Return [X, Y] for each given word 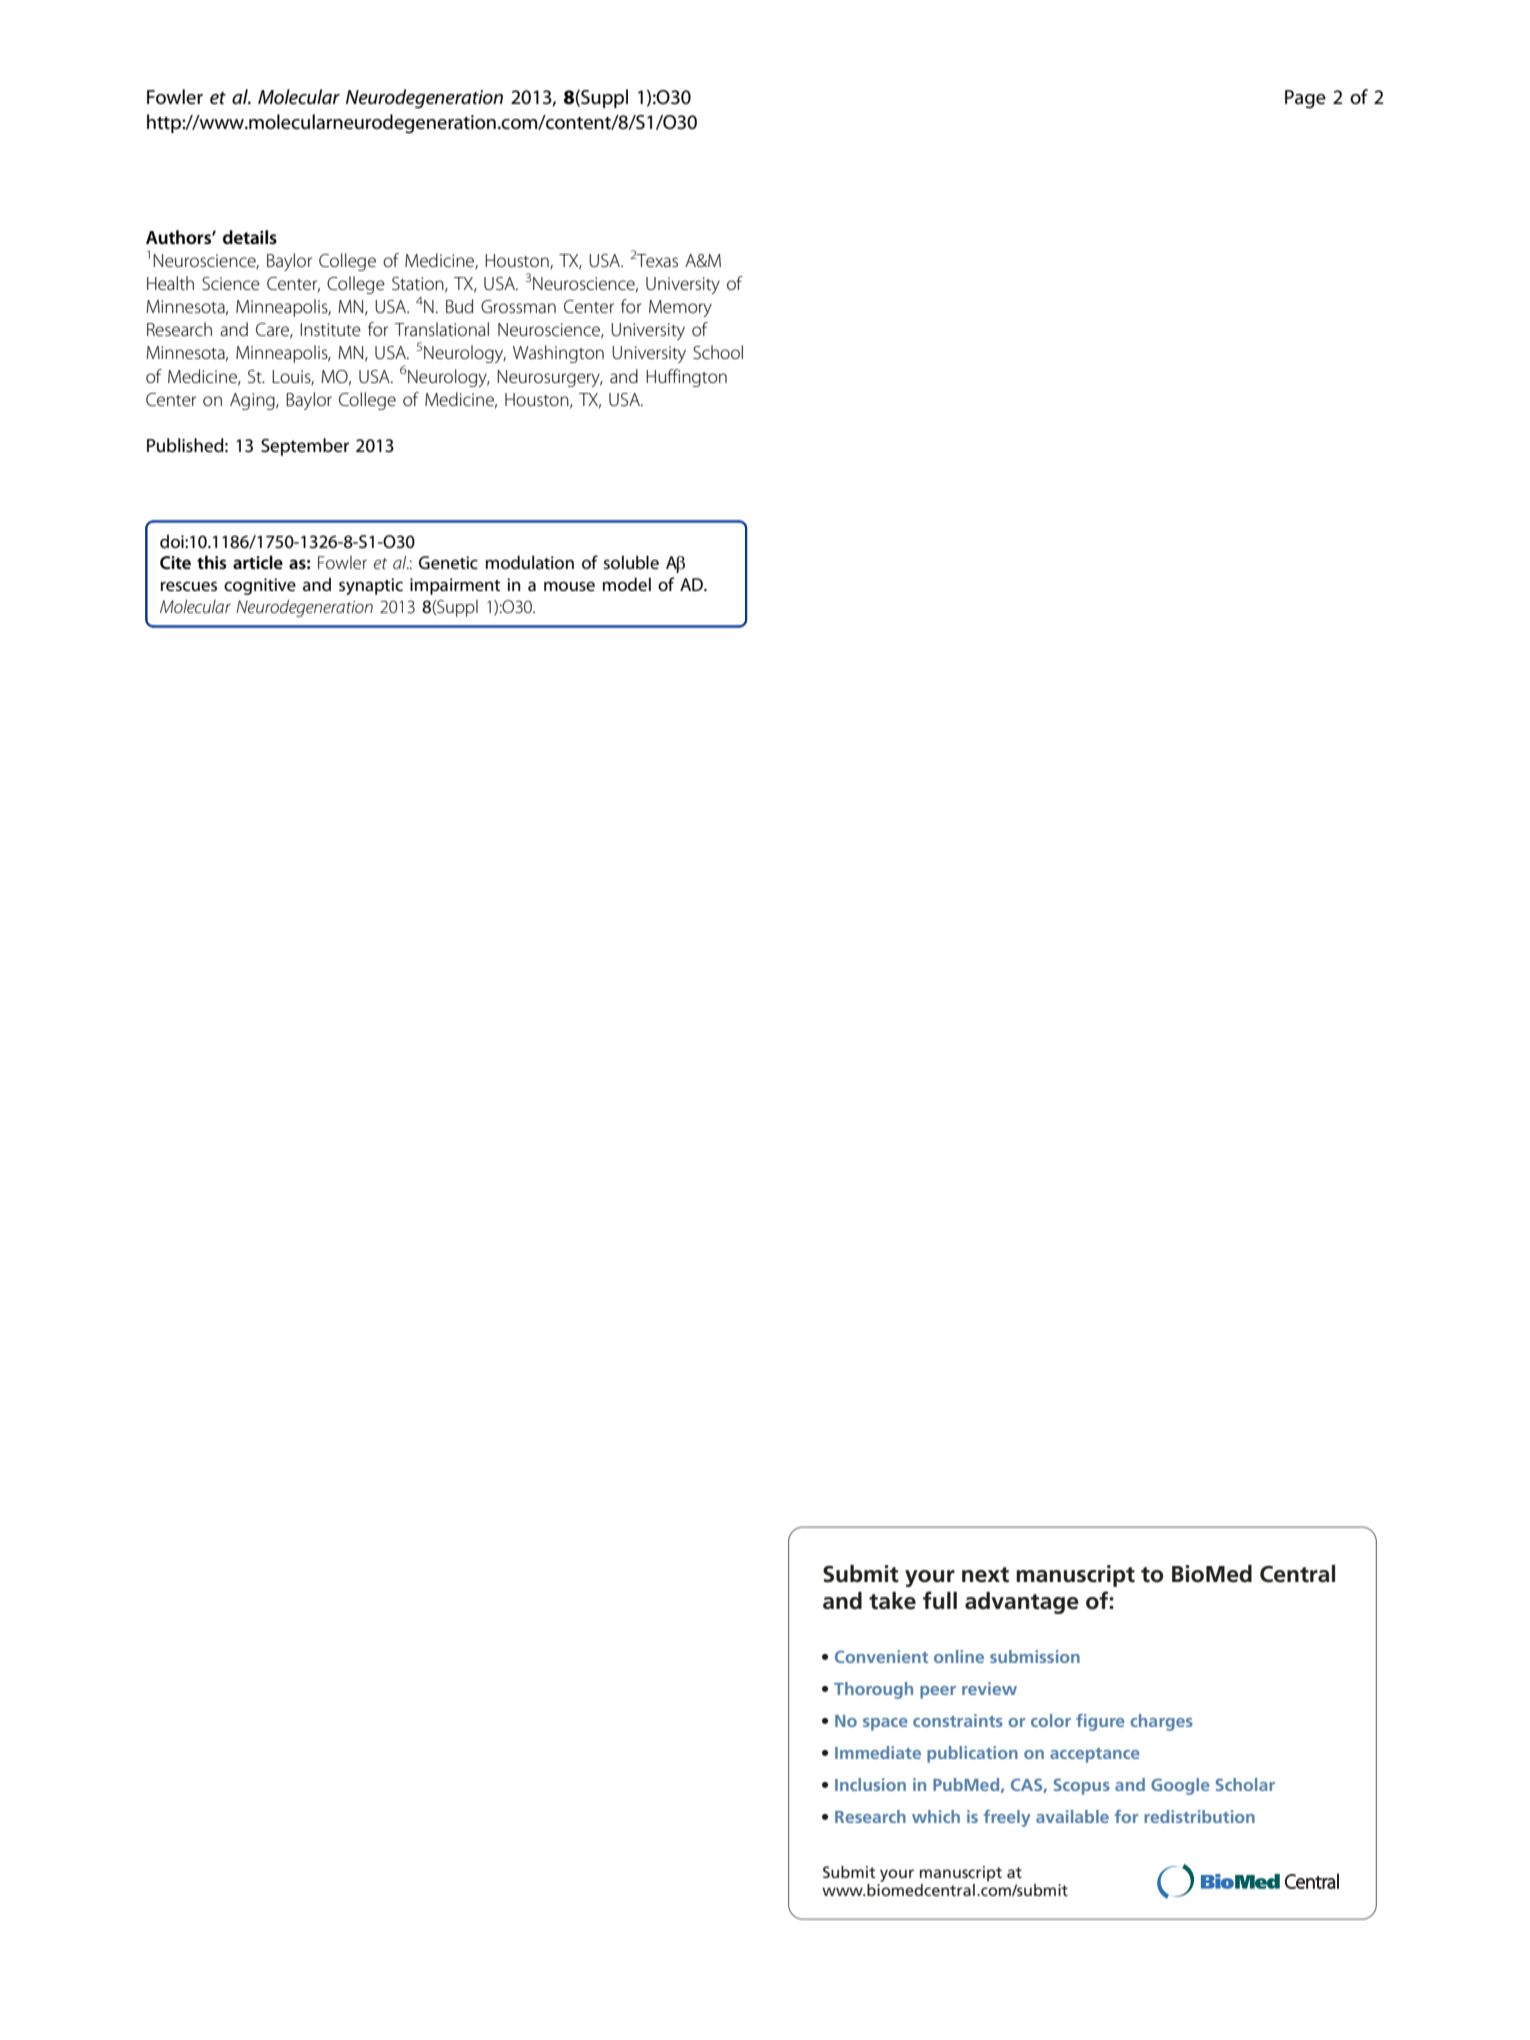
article [258, 562]
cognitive [260, 586]
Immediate [878, 1752]
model [627, 584]
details [250, 237]
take [892, 1601]
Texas [657, 261]
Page [1305, 99]
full [940, 1600]
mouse [569, 586]
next [985, 1575]
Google [1180, 1786]
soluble [631, 562]
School [718, 352]
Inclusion [870, 1784]
